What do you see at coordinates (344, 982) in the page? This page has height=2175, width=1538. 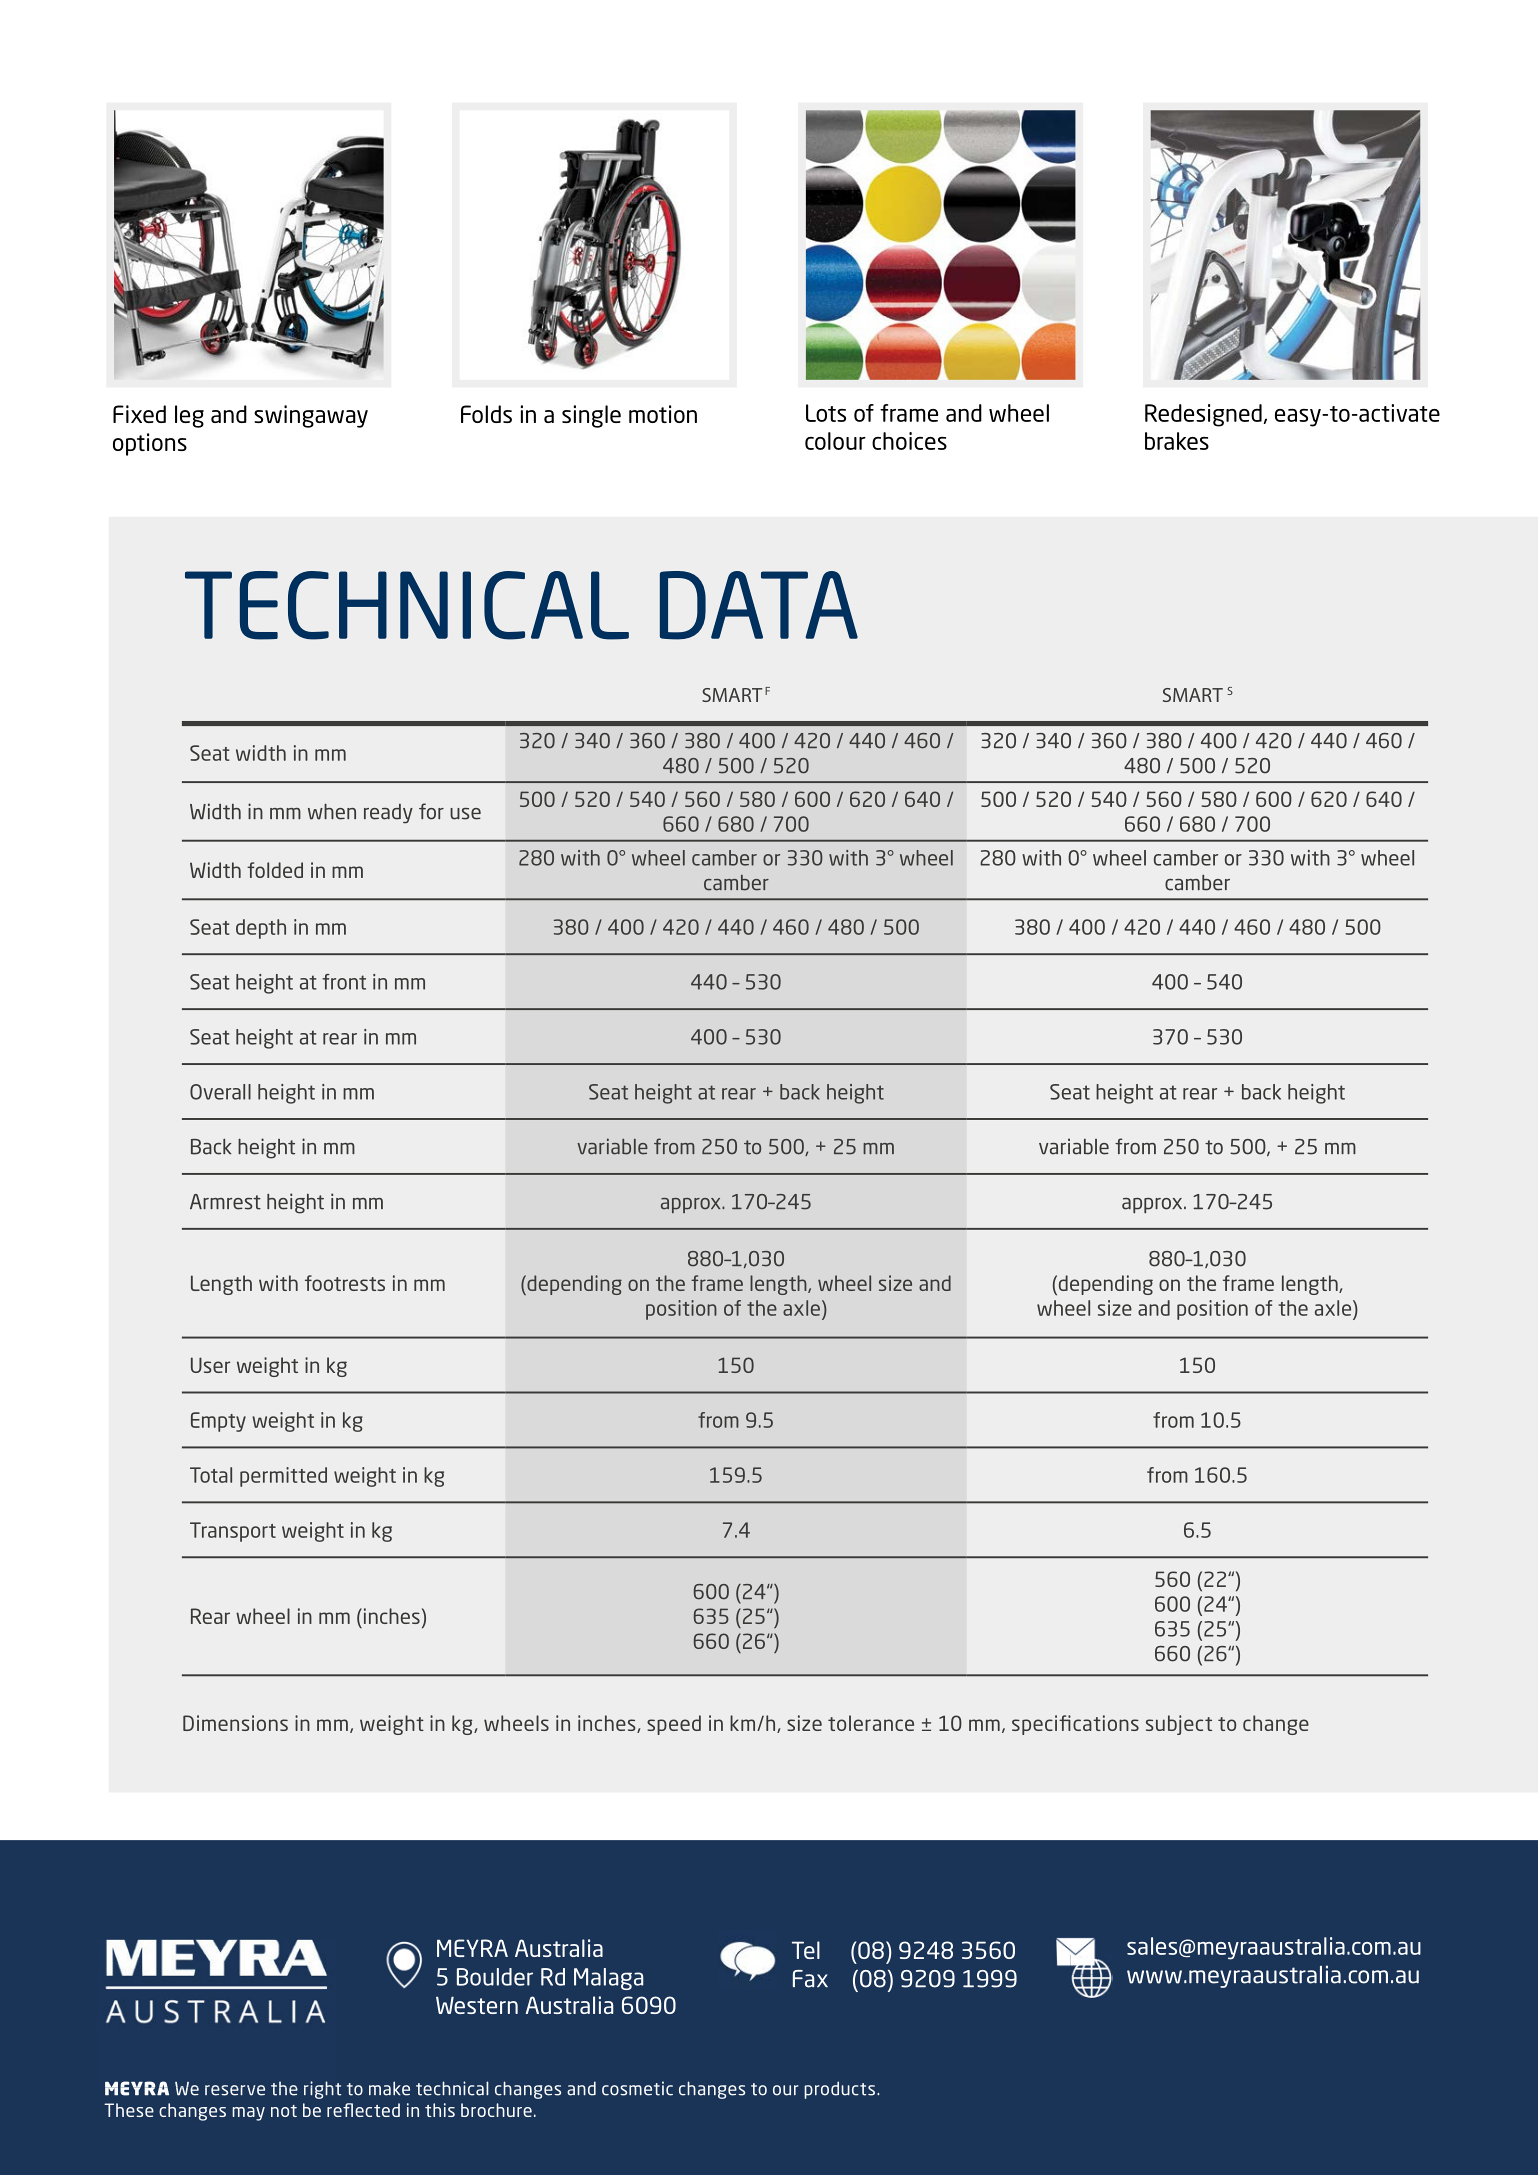 I see `front` at bounding box center [344, 982].
